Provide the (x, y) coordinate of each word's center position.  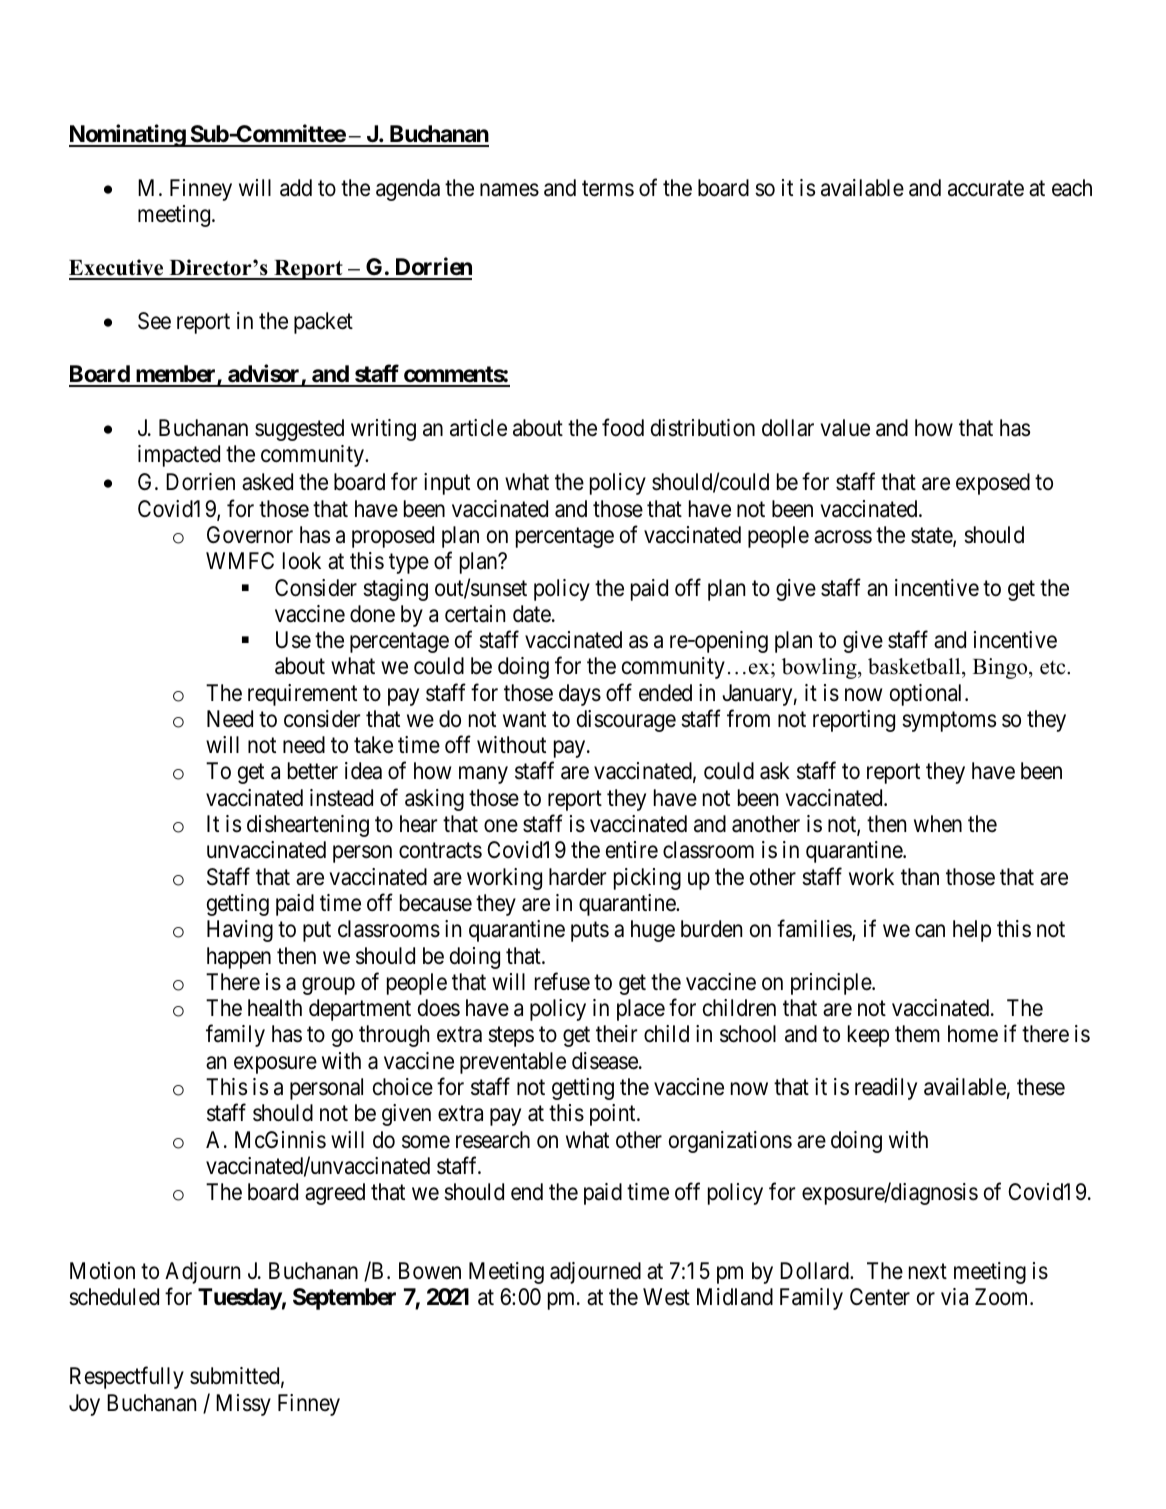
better (313, 771)
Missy (243, 1405)
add (296, 188)
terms (608, 189)
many (483, 775)
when (938, 824)
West (666, 1297)
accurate (986, 189)
